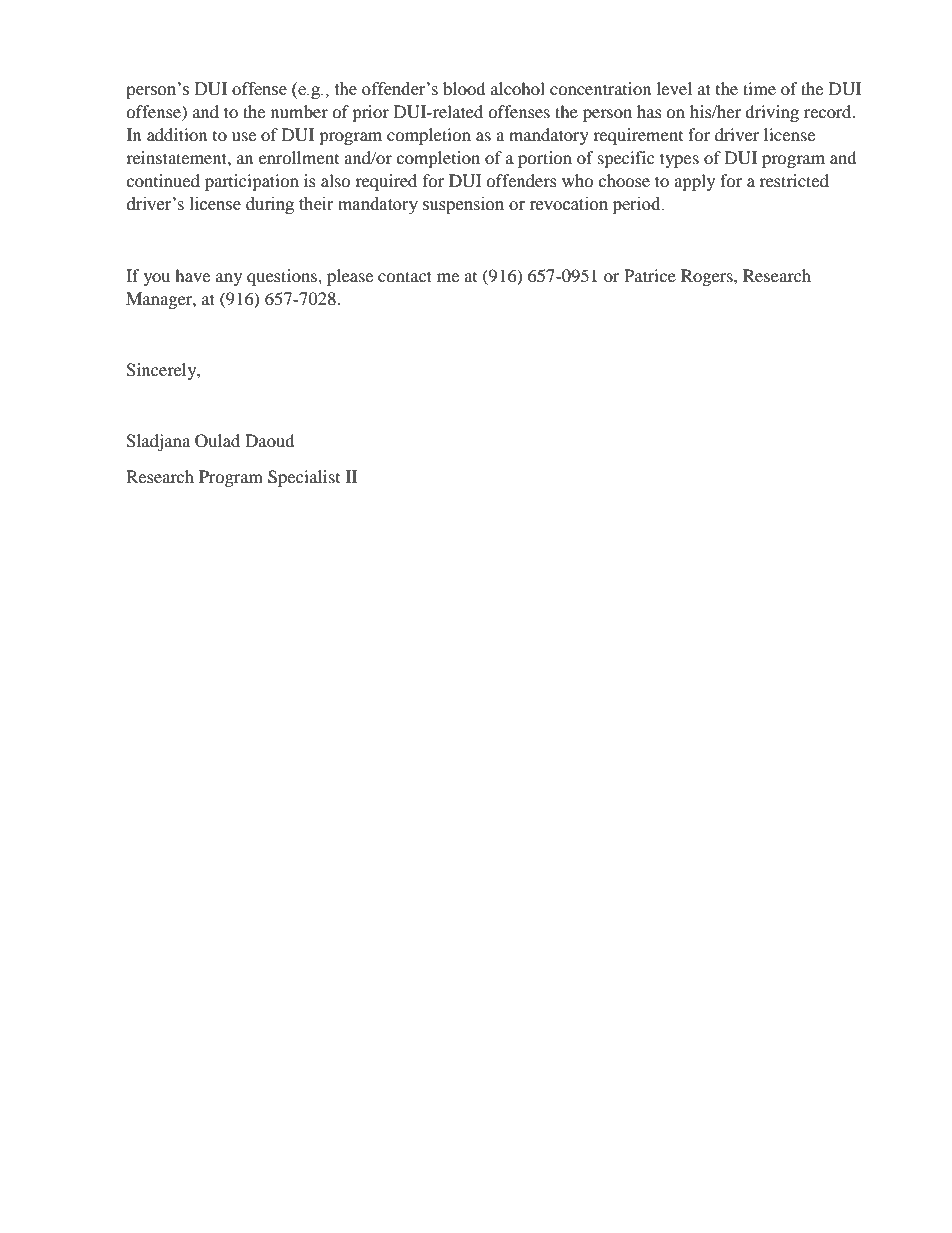 The width and height of the screenshot is (952, 1233). Describe the element at coordinates (270, 205) in the screenshot. I see `during` at that location.
